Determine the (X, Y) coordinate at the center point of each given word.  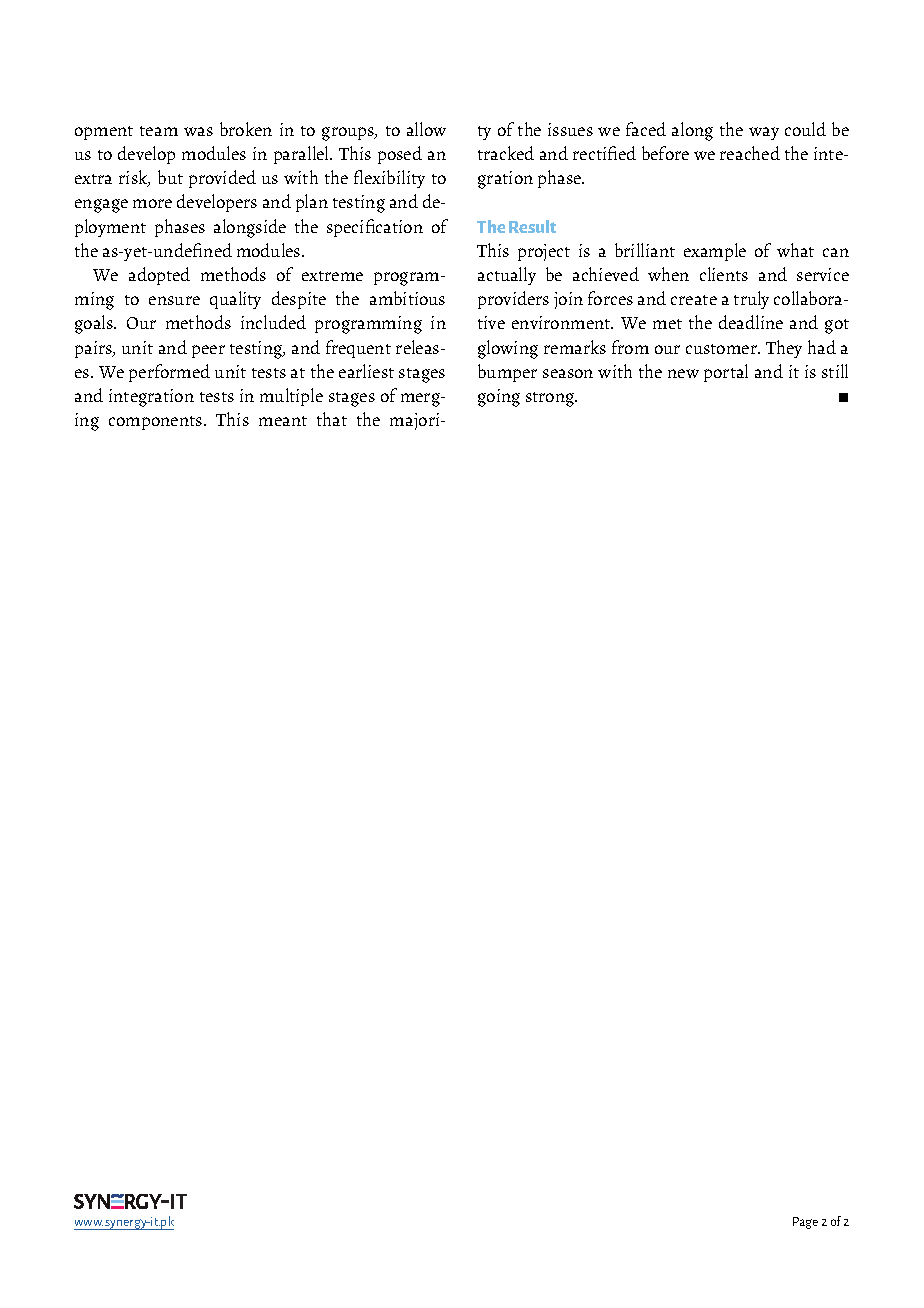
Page (805, 1223)
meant (283, 421)
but (170, 177)
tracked (506, 153)
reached (750, 153)
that (332, 419)
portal (726, 373)
